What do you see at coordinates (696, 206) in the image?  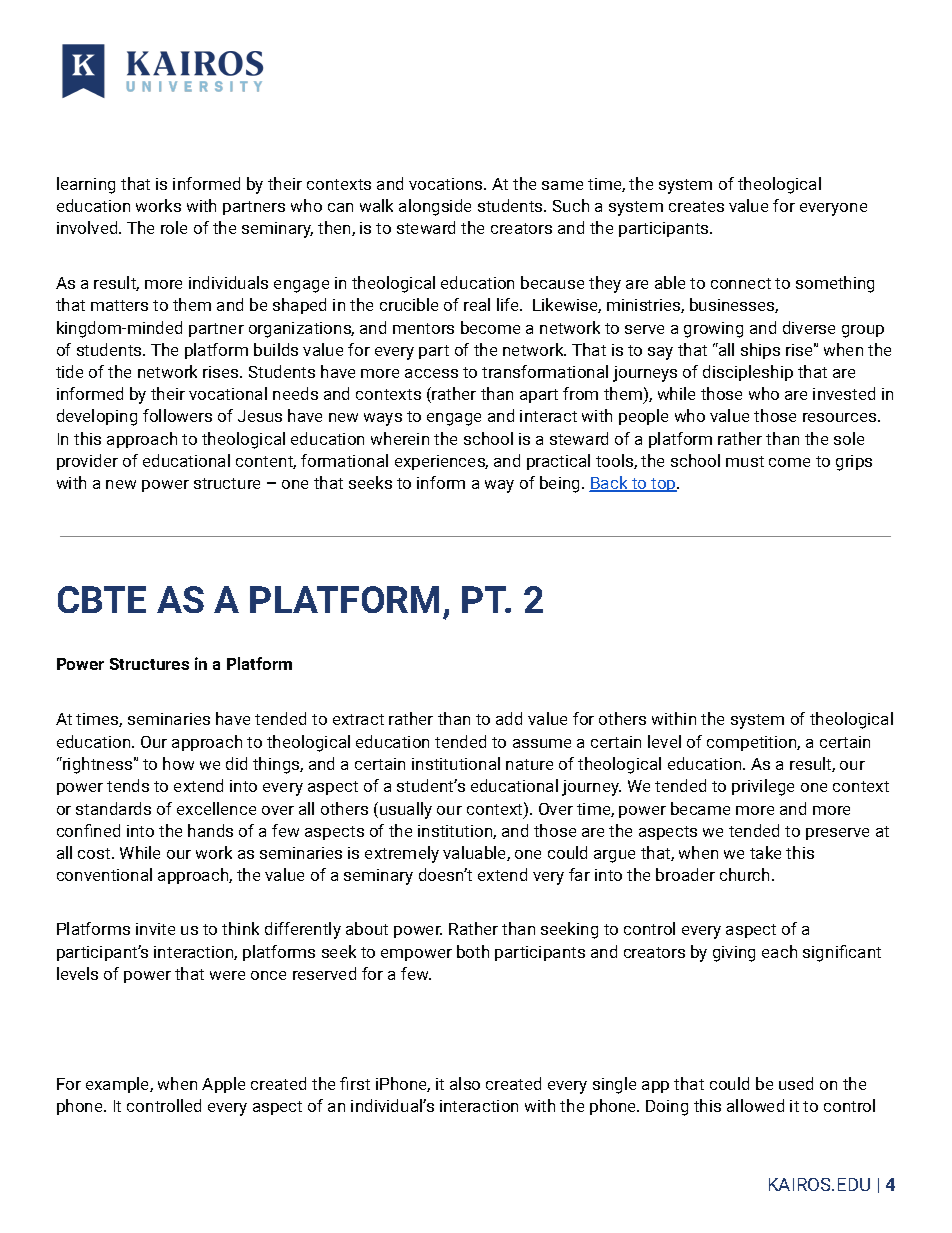 I see `creates` at bounding box center [696, 206].
